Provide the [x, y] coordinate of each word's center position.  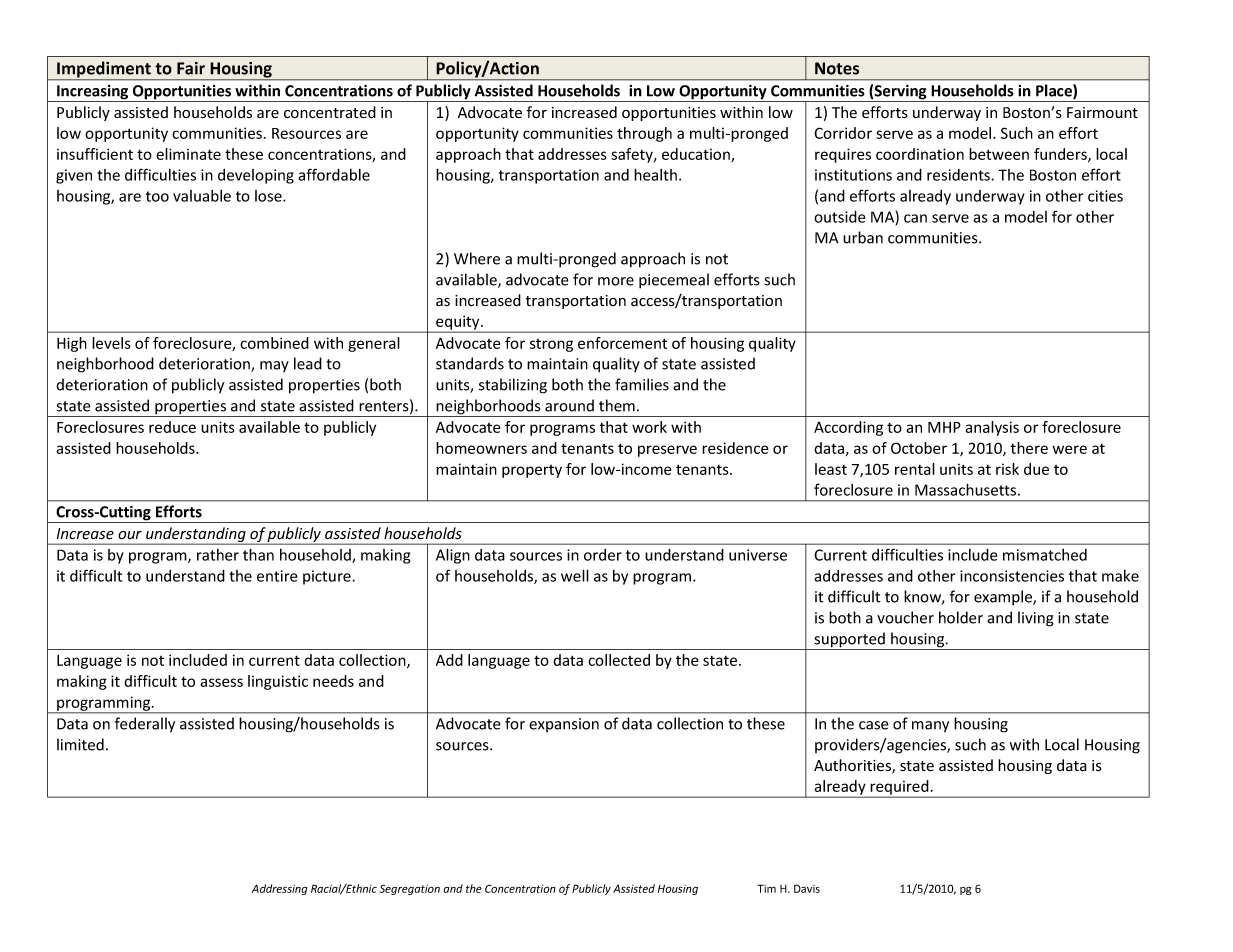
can [915, 218]
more [616, 281]
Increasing [93, 93]
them [617, 405]
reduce [172, 427]
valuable [202, 196]
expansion [564, 725]
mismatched [1045, 555]
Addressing [280, 889]
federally [145, 725]
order [603, 555]
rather [218, 555]
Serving [901, 93]
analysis [992, 428]
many [930, 727]
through [644, 134]
